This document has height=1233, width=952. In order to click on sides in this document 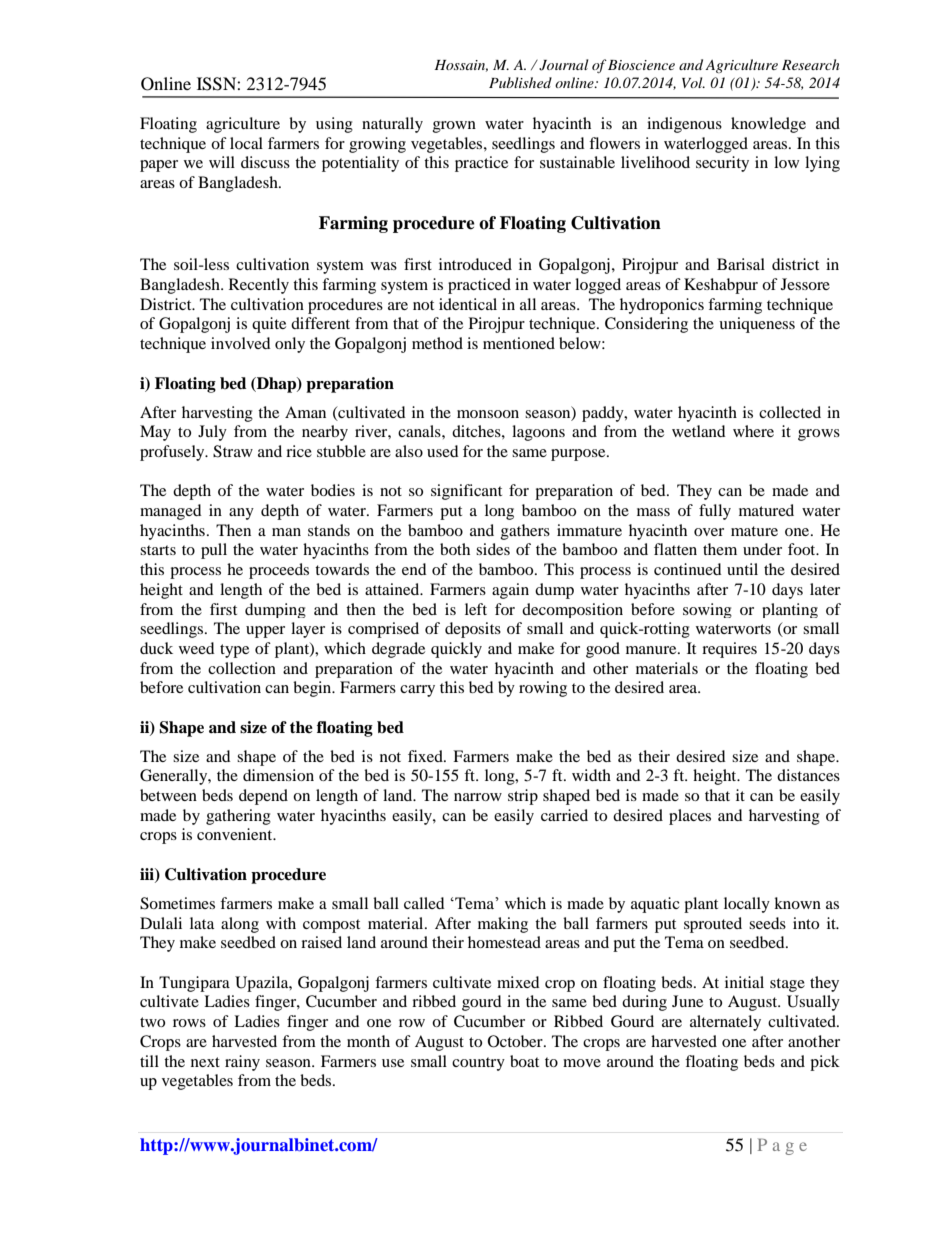, I will do `click(493, 549)`.
